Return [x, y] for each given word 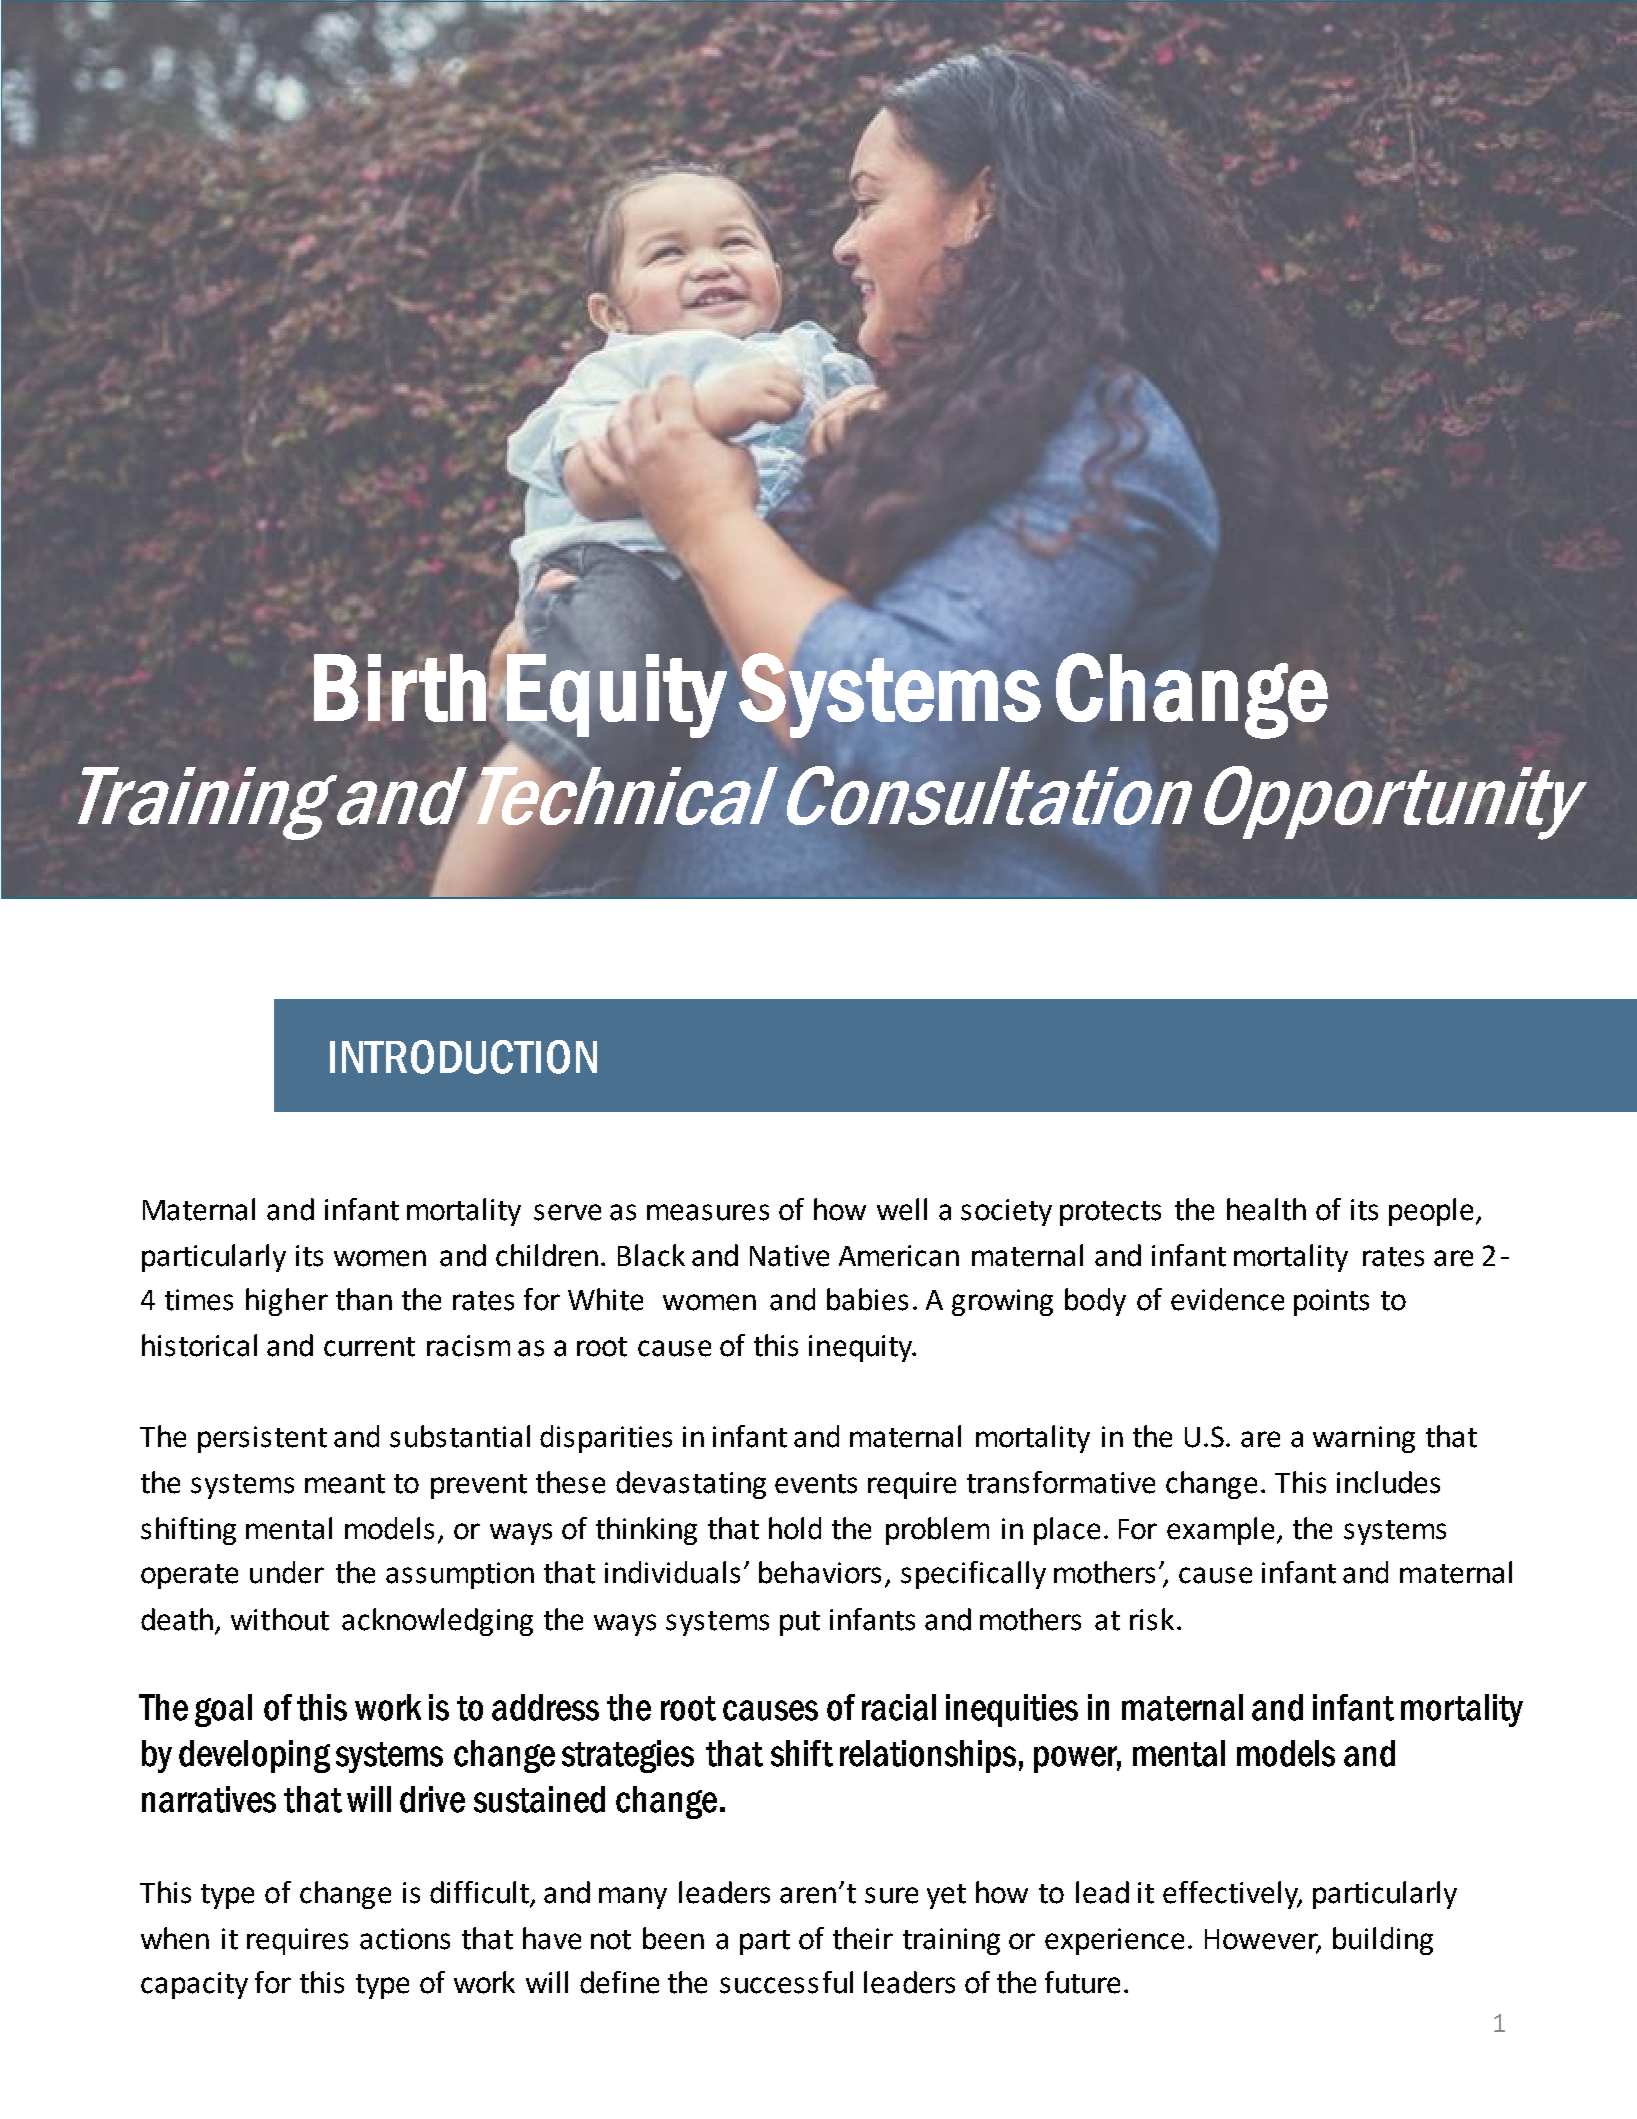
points [1331, 1302]
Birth [400, 688]
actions [405, 1939]
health [1266, 1209]
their [863, 1938]
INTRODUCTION [463, 1057]
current [369, 1347]
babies [867, 1299]
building [1383, 1941]
